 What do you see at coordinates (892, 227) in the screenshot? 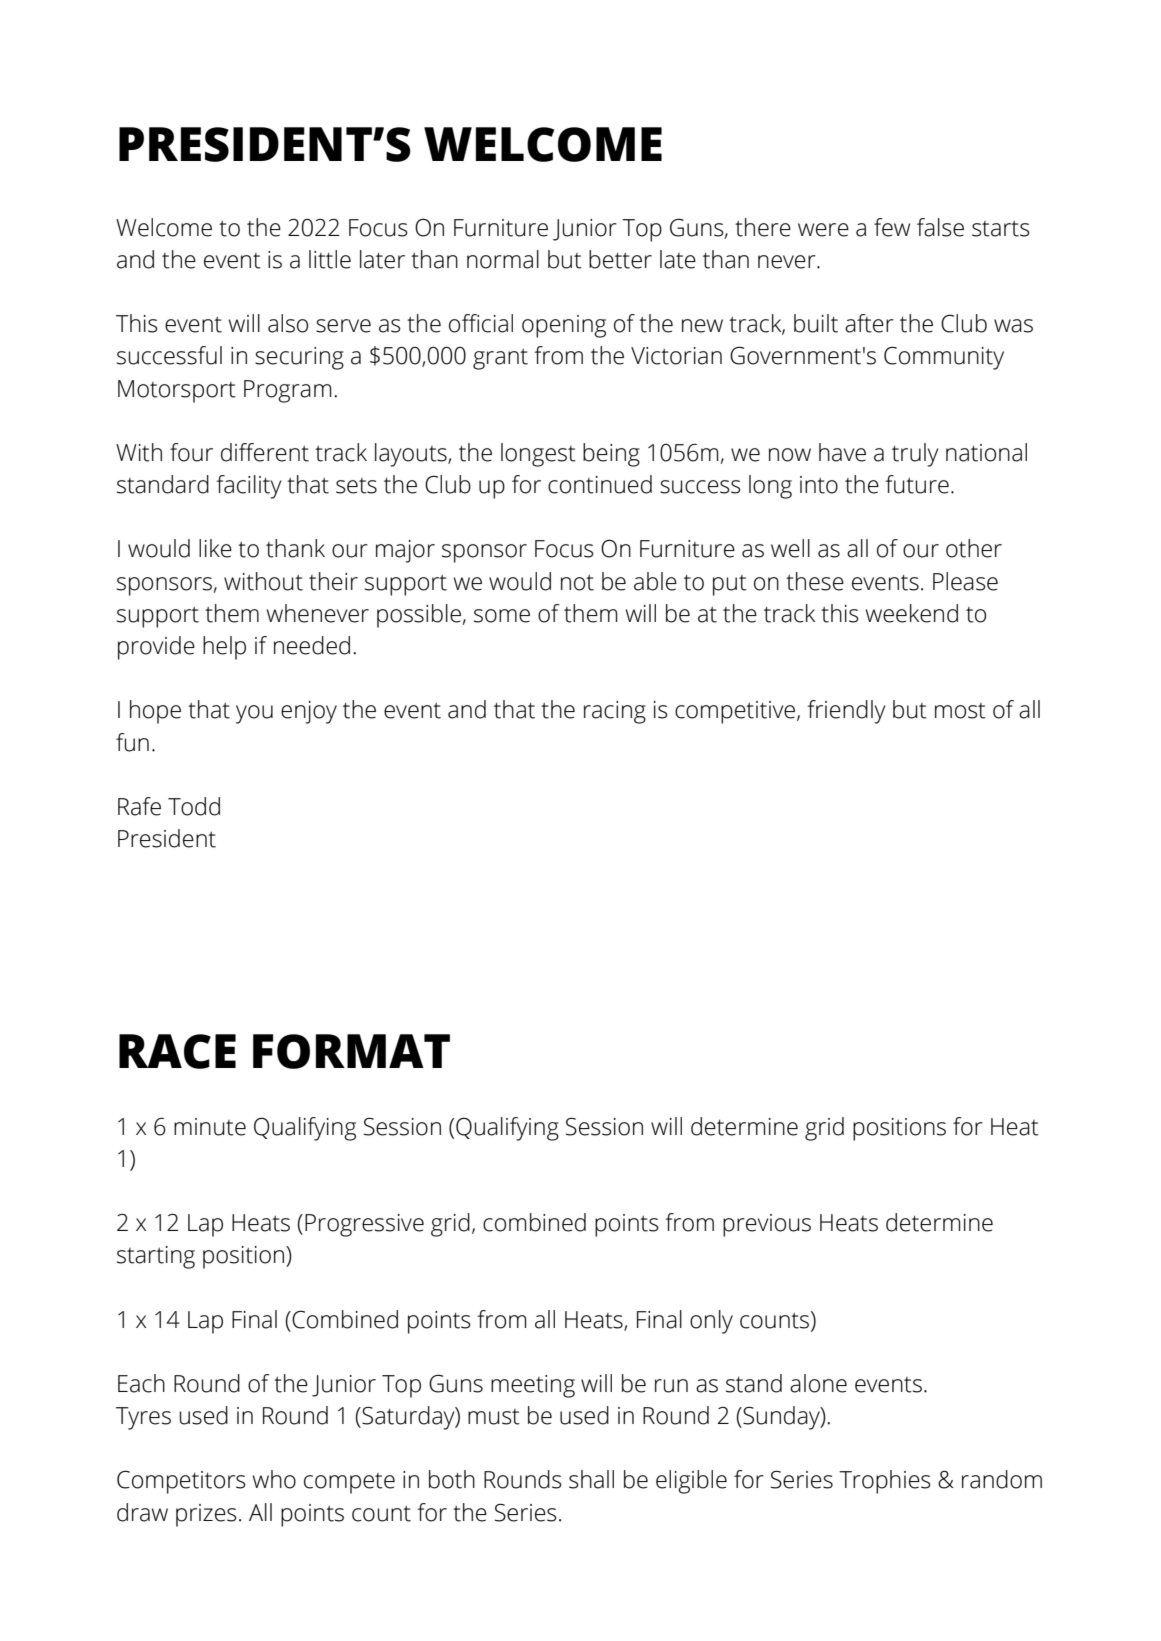
I see `few` at bounding box center [892, 227].
